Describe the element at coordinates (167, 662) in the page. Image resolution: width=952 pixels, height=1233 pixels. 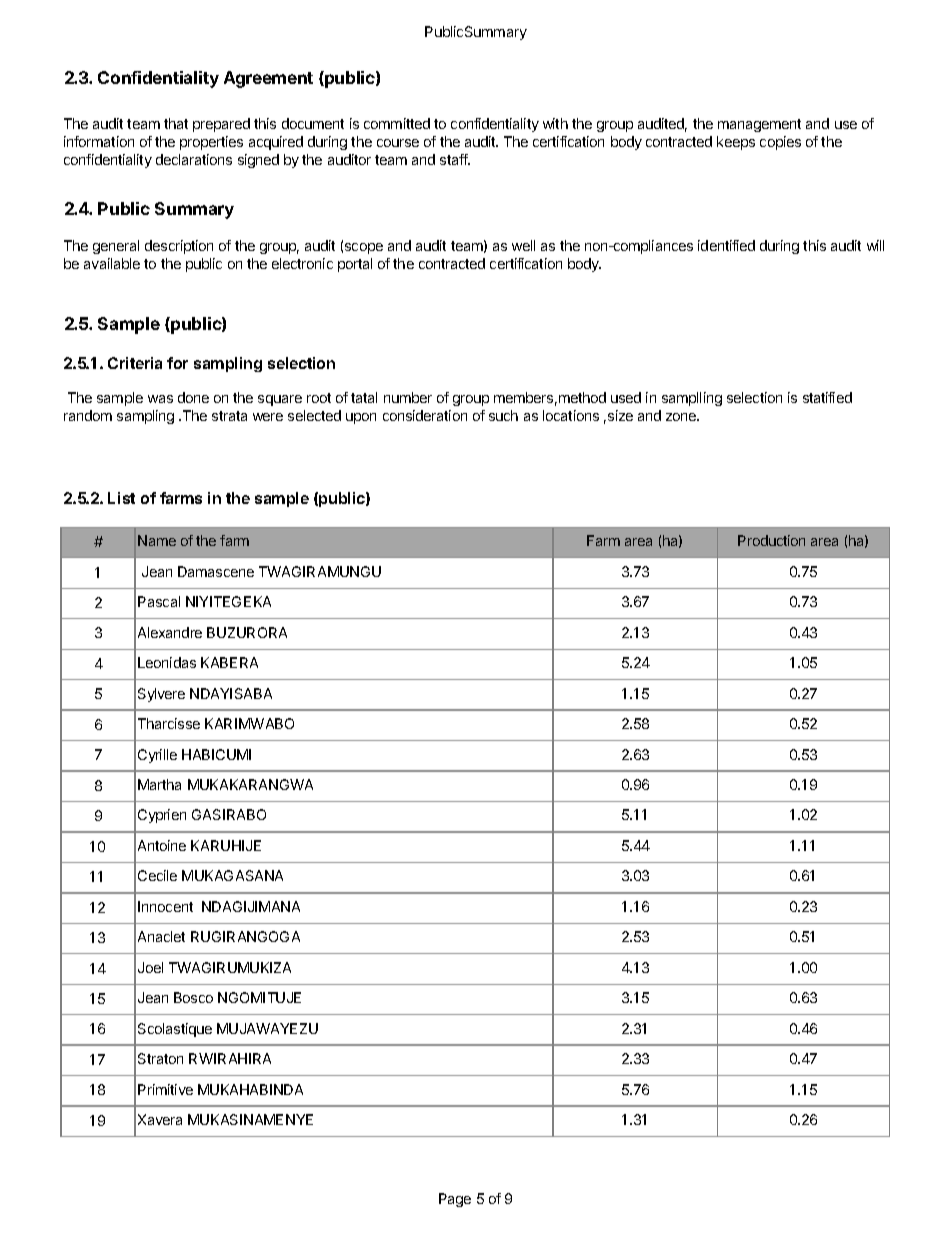
I see `Leonidas` at that location.
